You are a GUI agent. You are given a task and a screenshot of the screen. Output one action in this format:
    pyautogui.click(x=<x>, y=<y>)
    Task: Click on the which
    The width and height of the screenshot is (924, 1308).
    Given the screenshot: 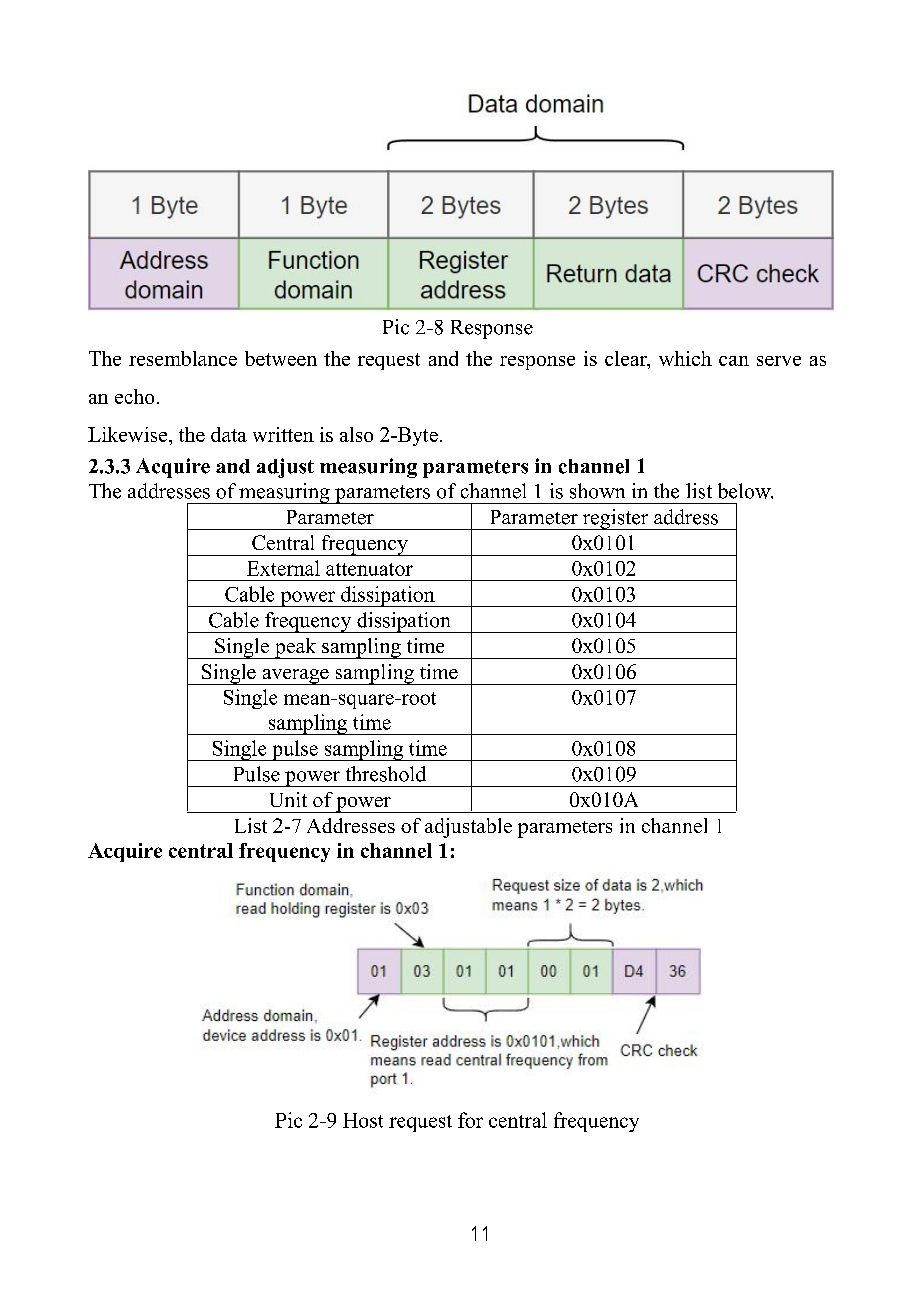 What is the action you would take?
    pyautogui.click(x=685, y=358)
